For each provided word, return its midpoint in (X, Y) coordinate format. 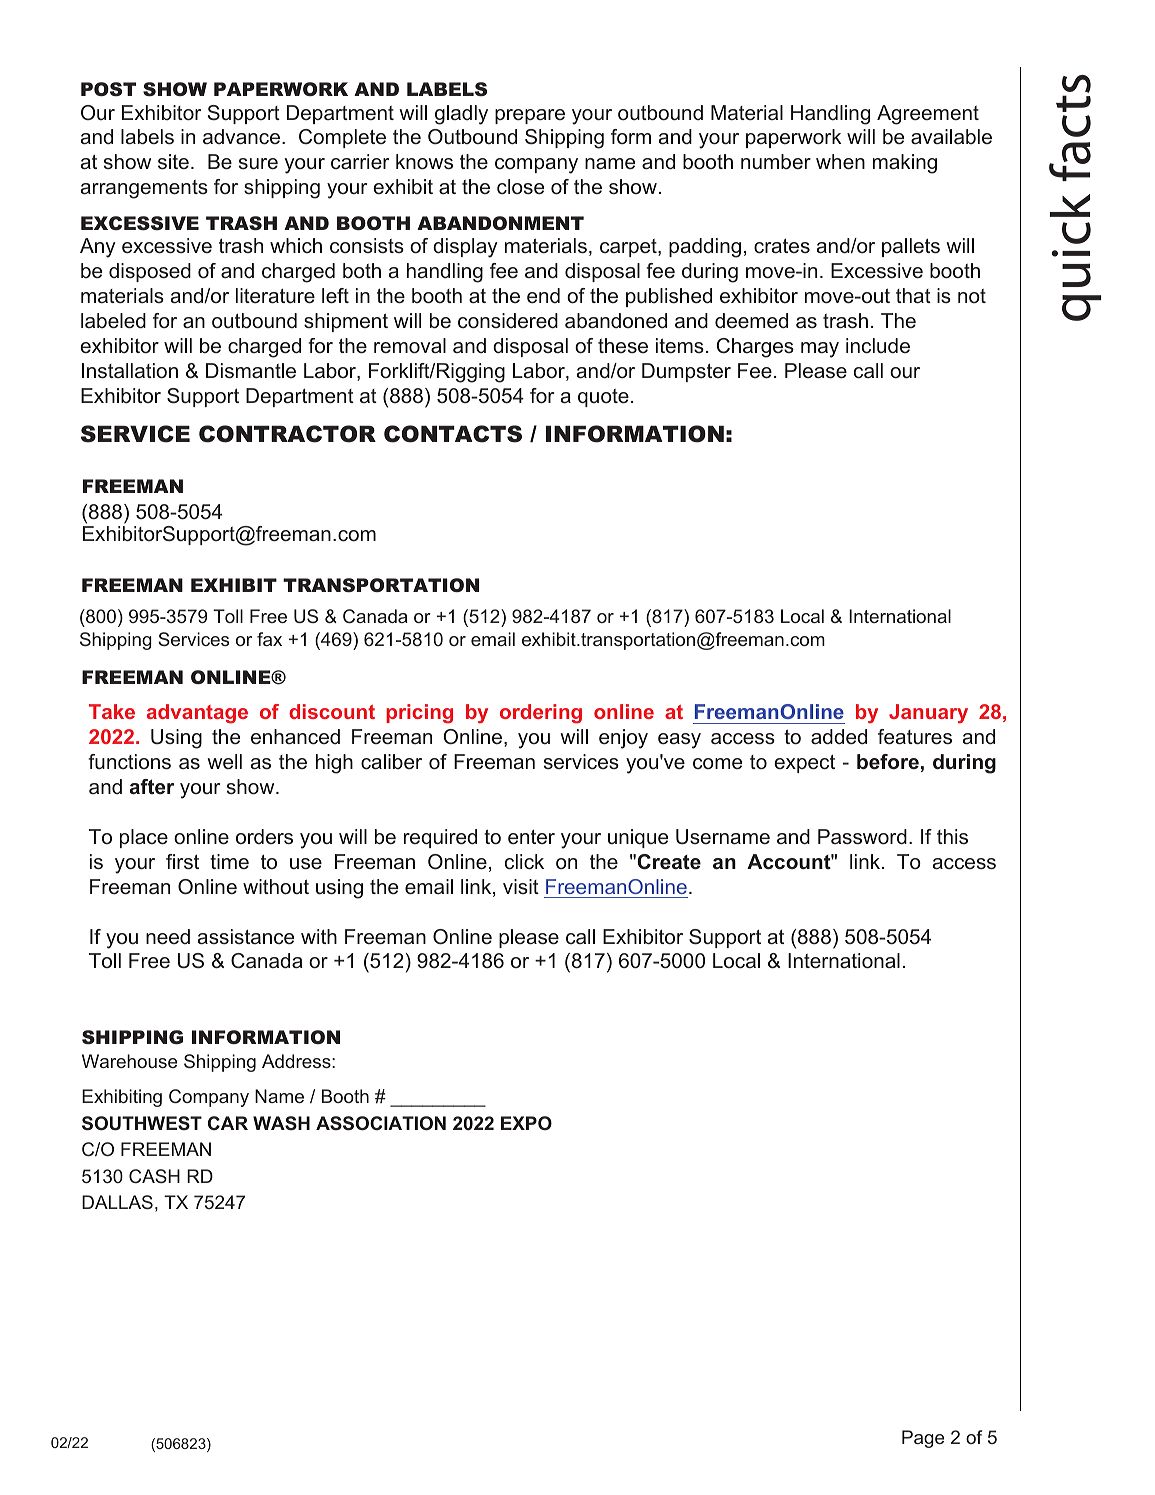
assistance (246, 937)
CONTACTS (453, 434)
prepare (530, 116)
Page (923, 1439)
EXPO (526, 1123)
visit (521, 886)
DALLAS (117, 1202)
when (840, 162)
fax (269, 639)
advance (241, 137)
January (928, 714)
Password (862, 837)
